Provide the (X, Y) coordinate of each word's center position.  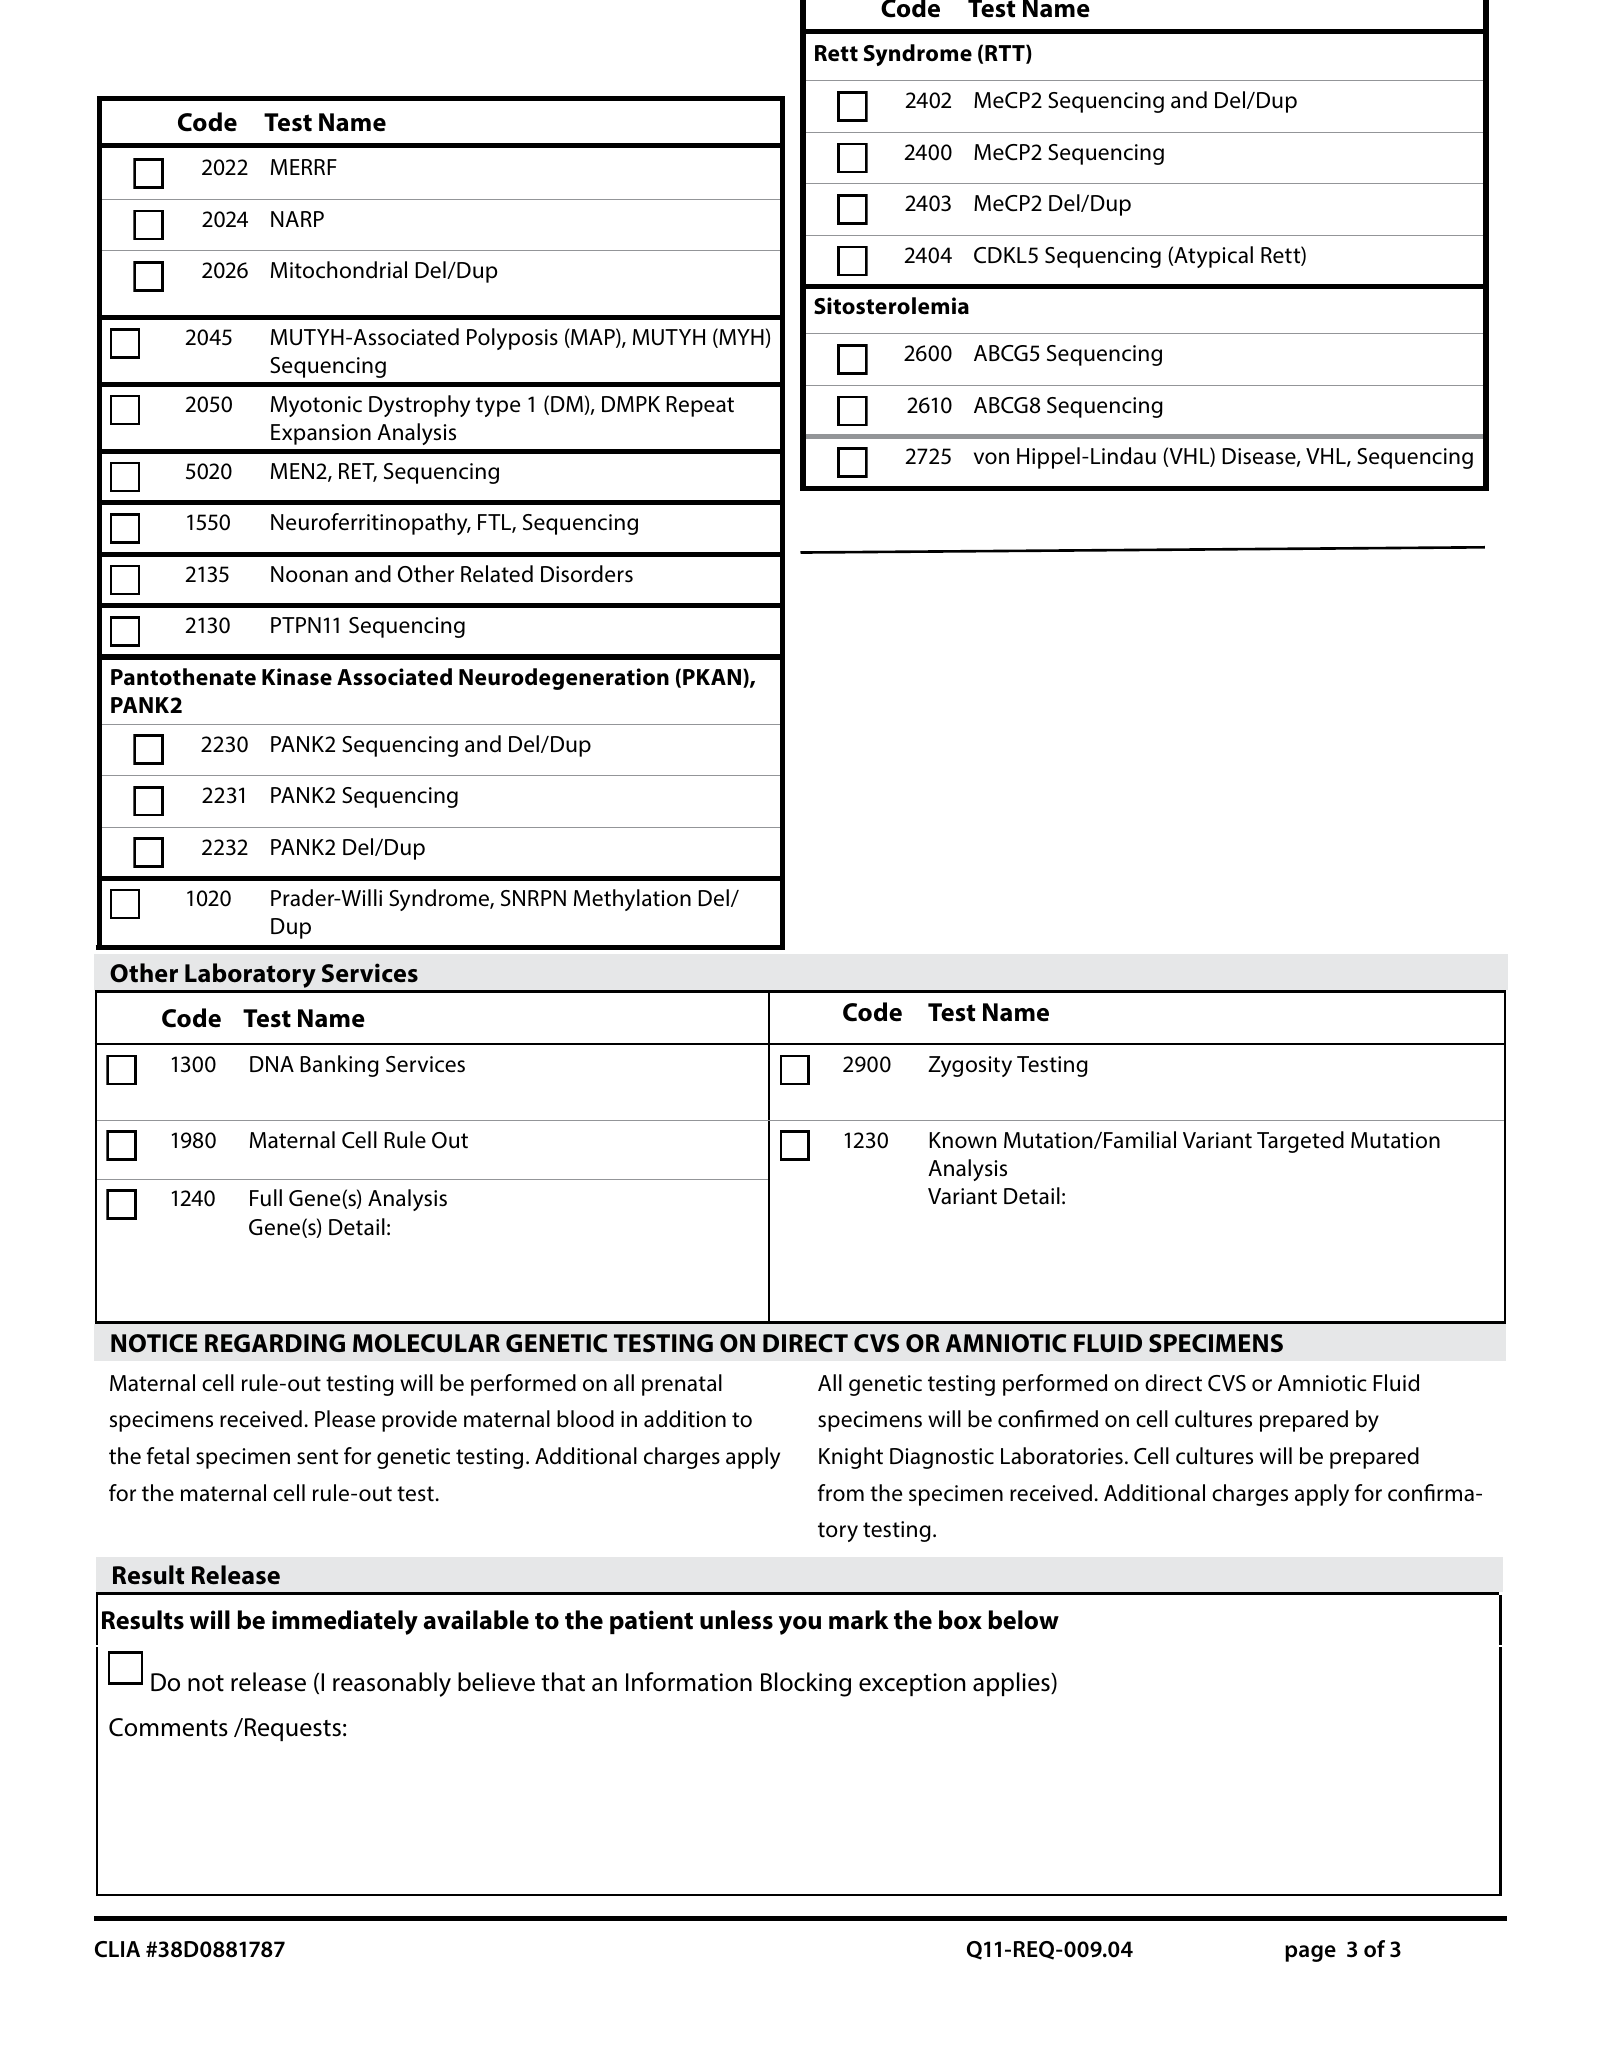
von (991, 458)
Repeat (700, 406)
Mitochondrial (339, 270)
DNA (272, 1064)
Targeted (1300, 1142)
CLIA (117, 1949)
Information (689, 1682)
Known (962, 1140)
